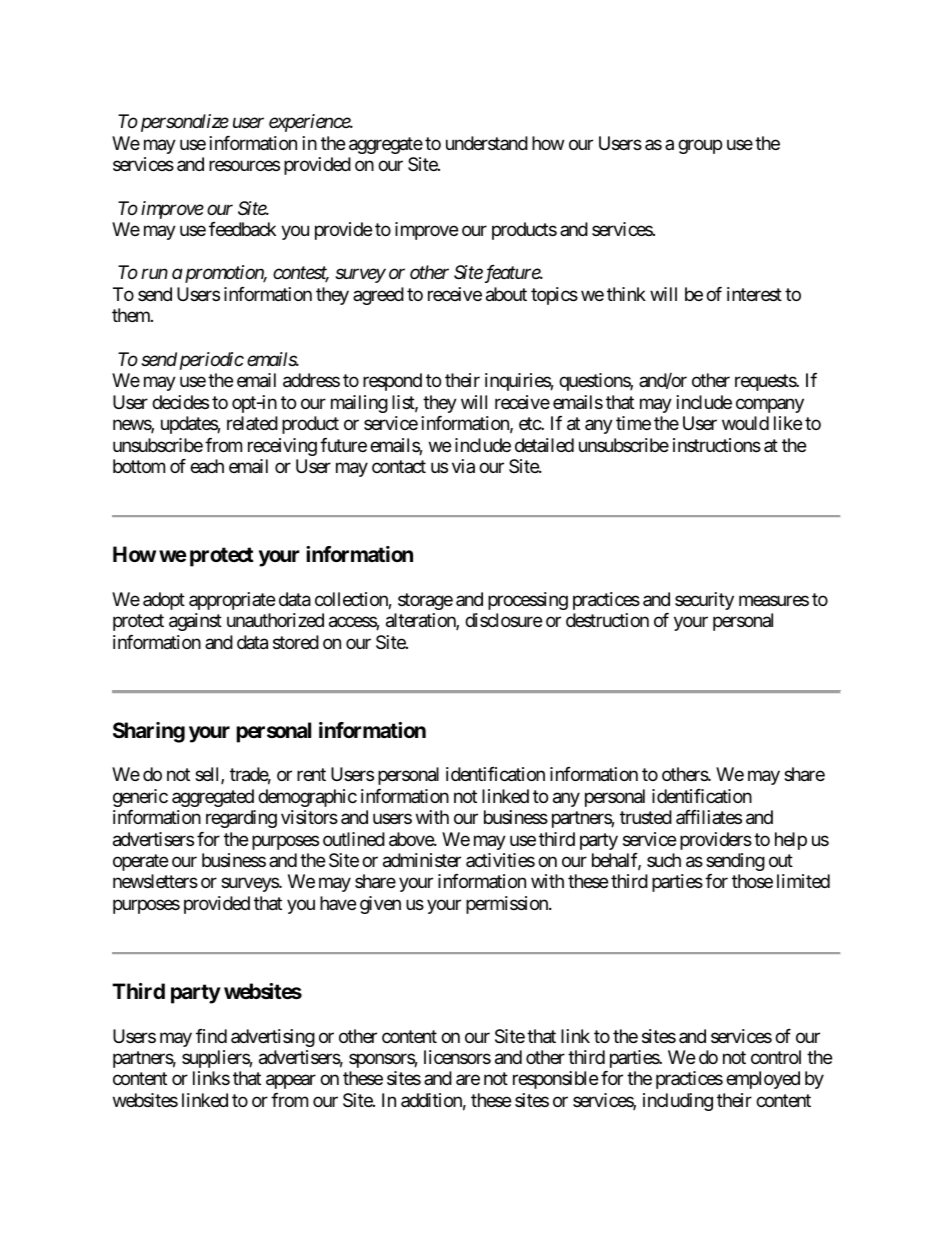  What do you see at coordinates (700, 146) in the page?
I see `group` at bounding box center [700, 146].
